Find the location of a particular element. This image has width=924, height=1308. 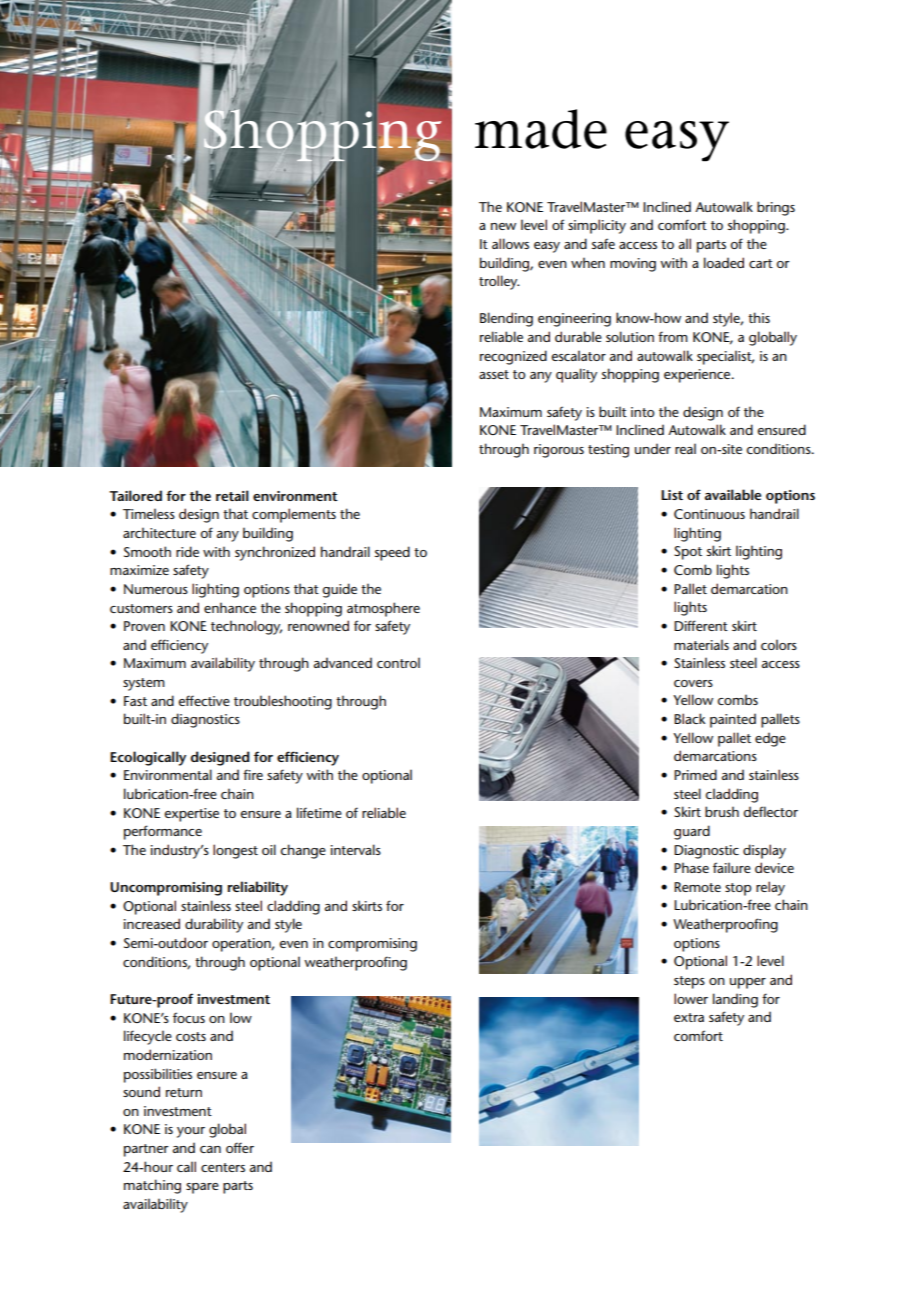

brings is located at coordinates (776, 208).
